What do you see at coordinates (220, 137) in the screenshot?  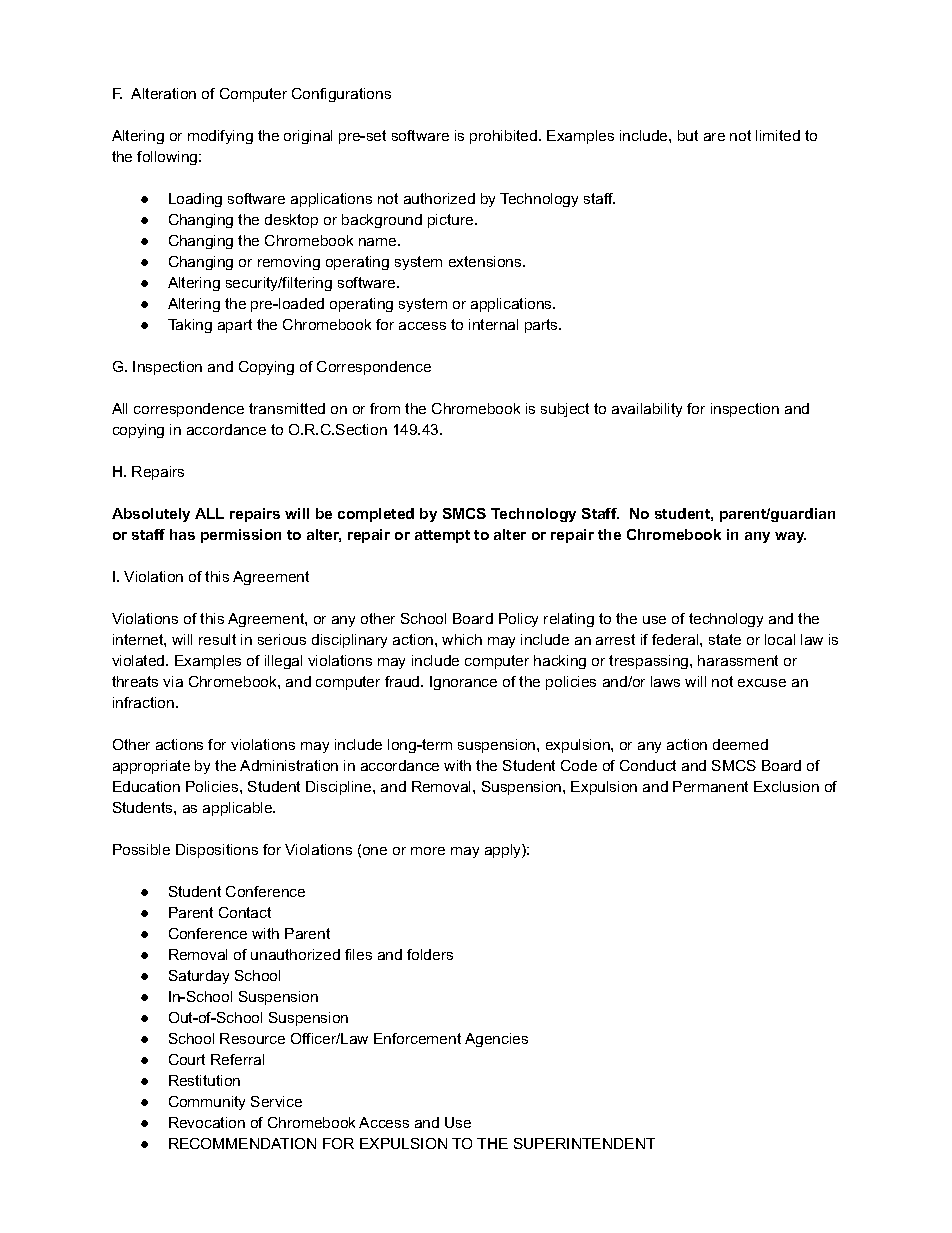 I see `modifying` at bounding box center [220, 137].
